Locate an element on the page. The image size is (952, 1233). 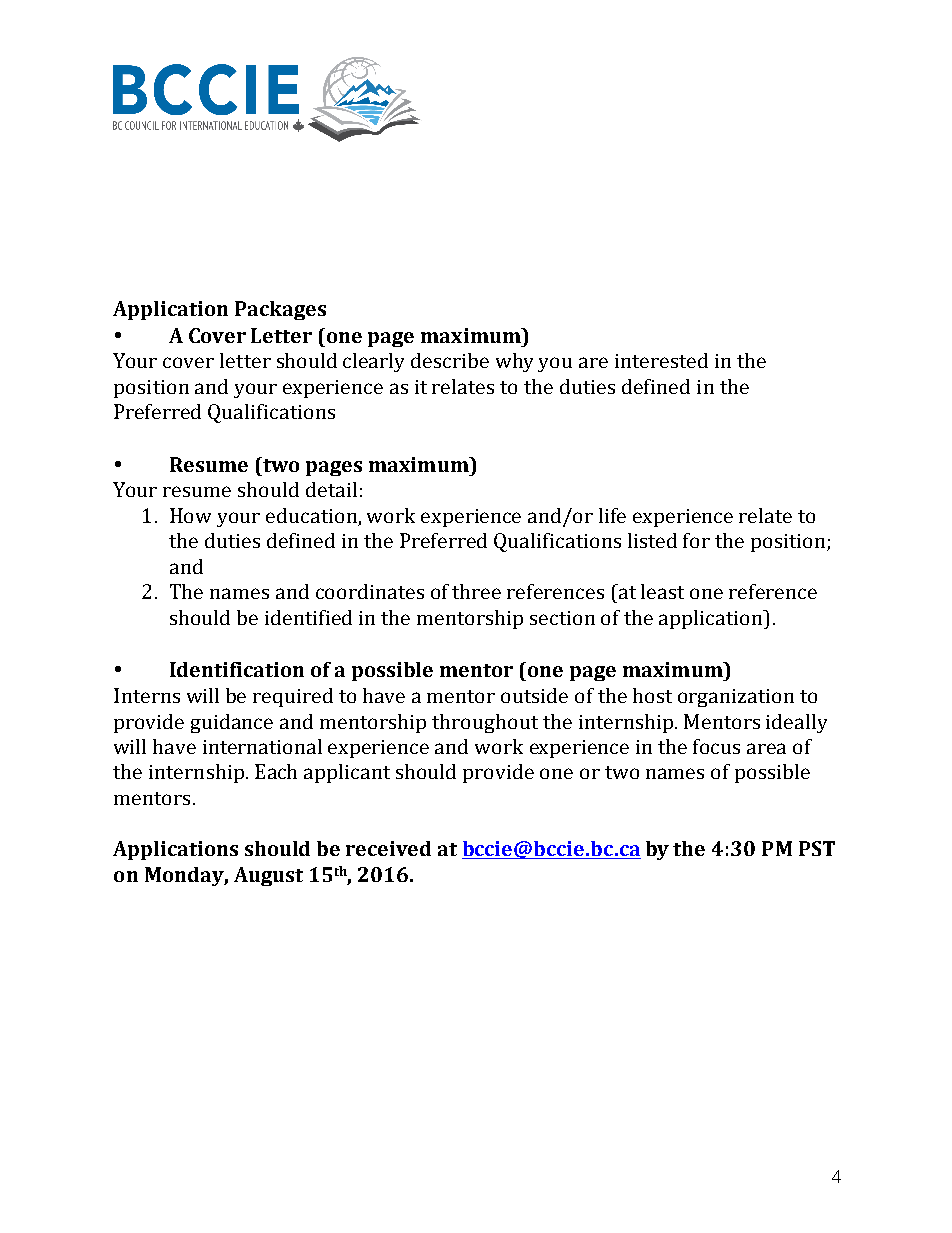
August is located at coordinates (268, 876).
